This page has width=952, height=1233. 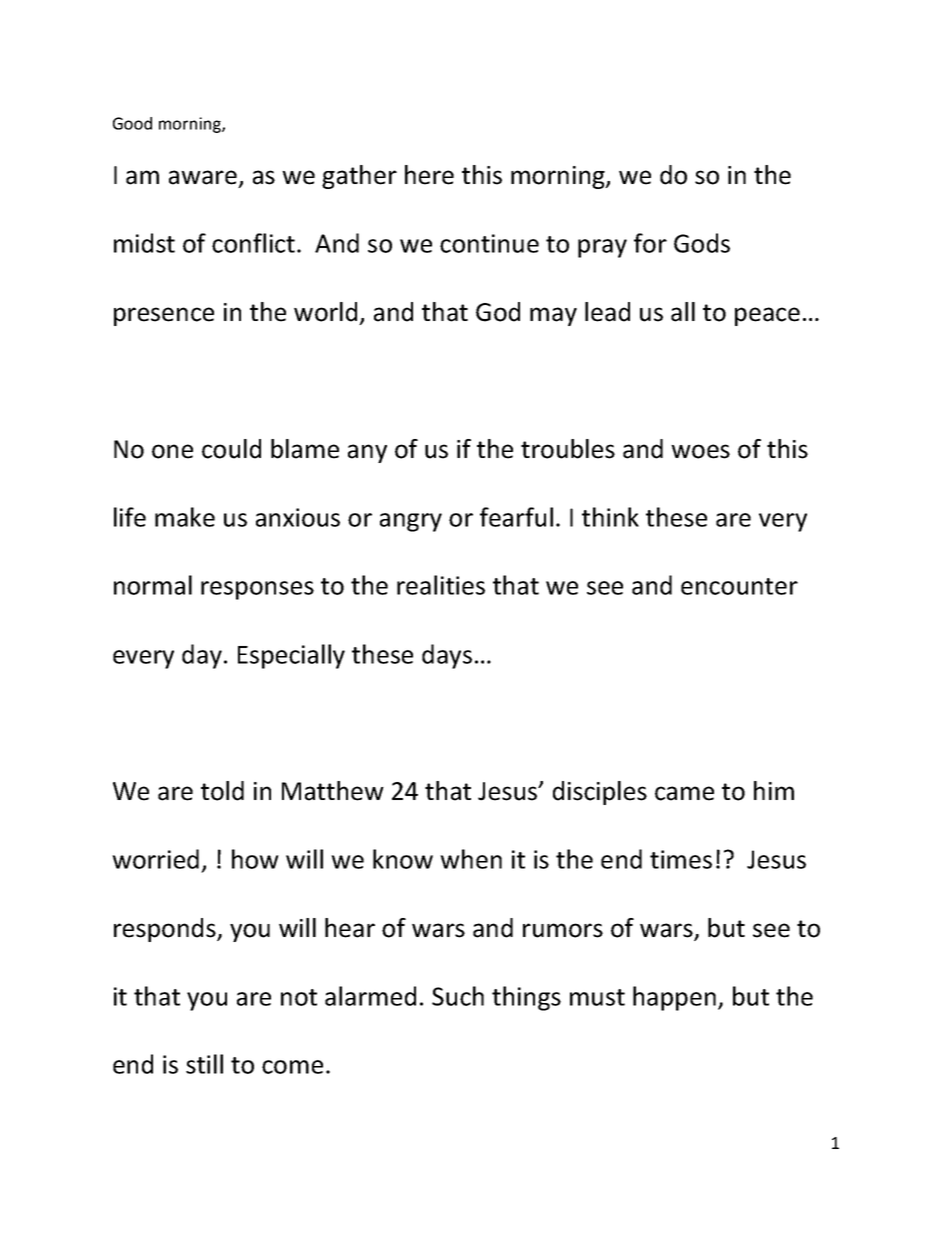 I want to click on days, so click(x=447, y=656).
